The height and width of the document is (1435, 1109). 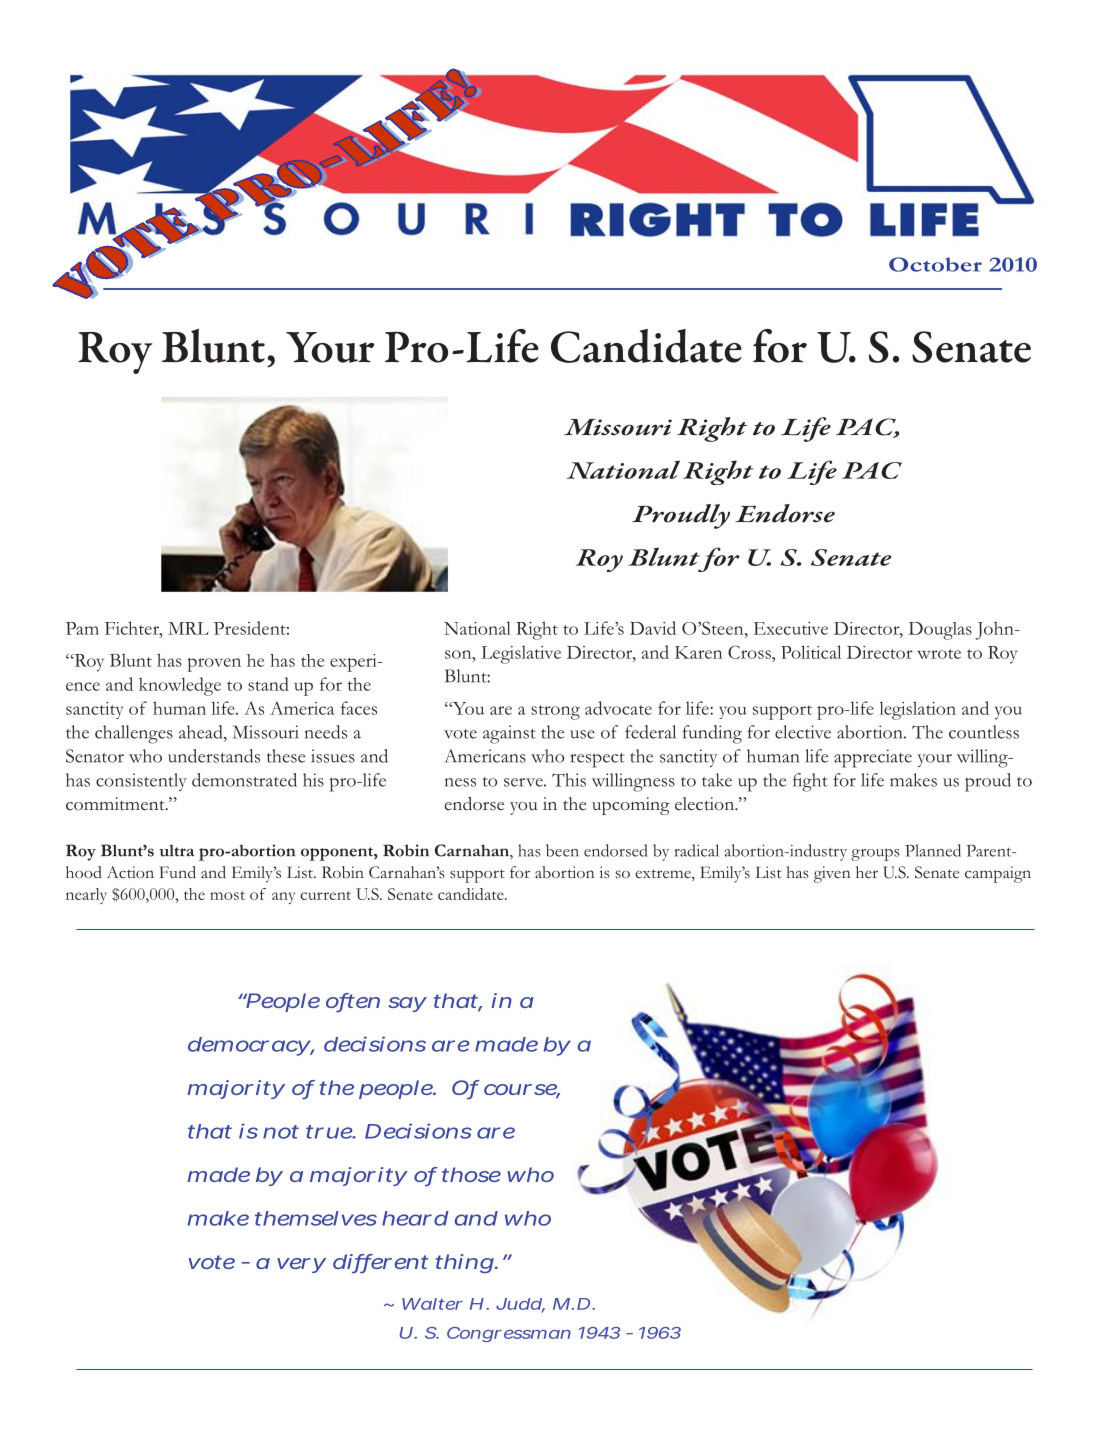 I want to click on proven, so click(x=214, y=665).
